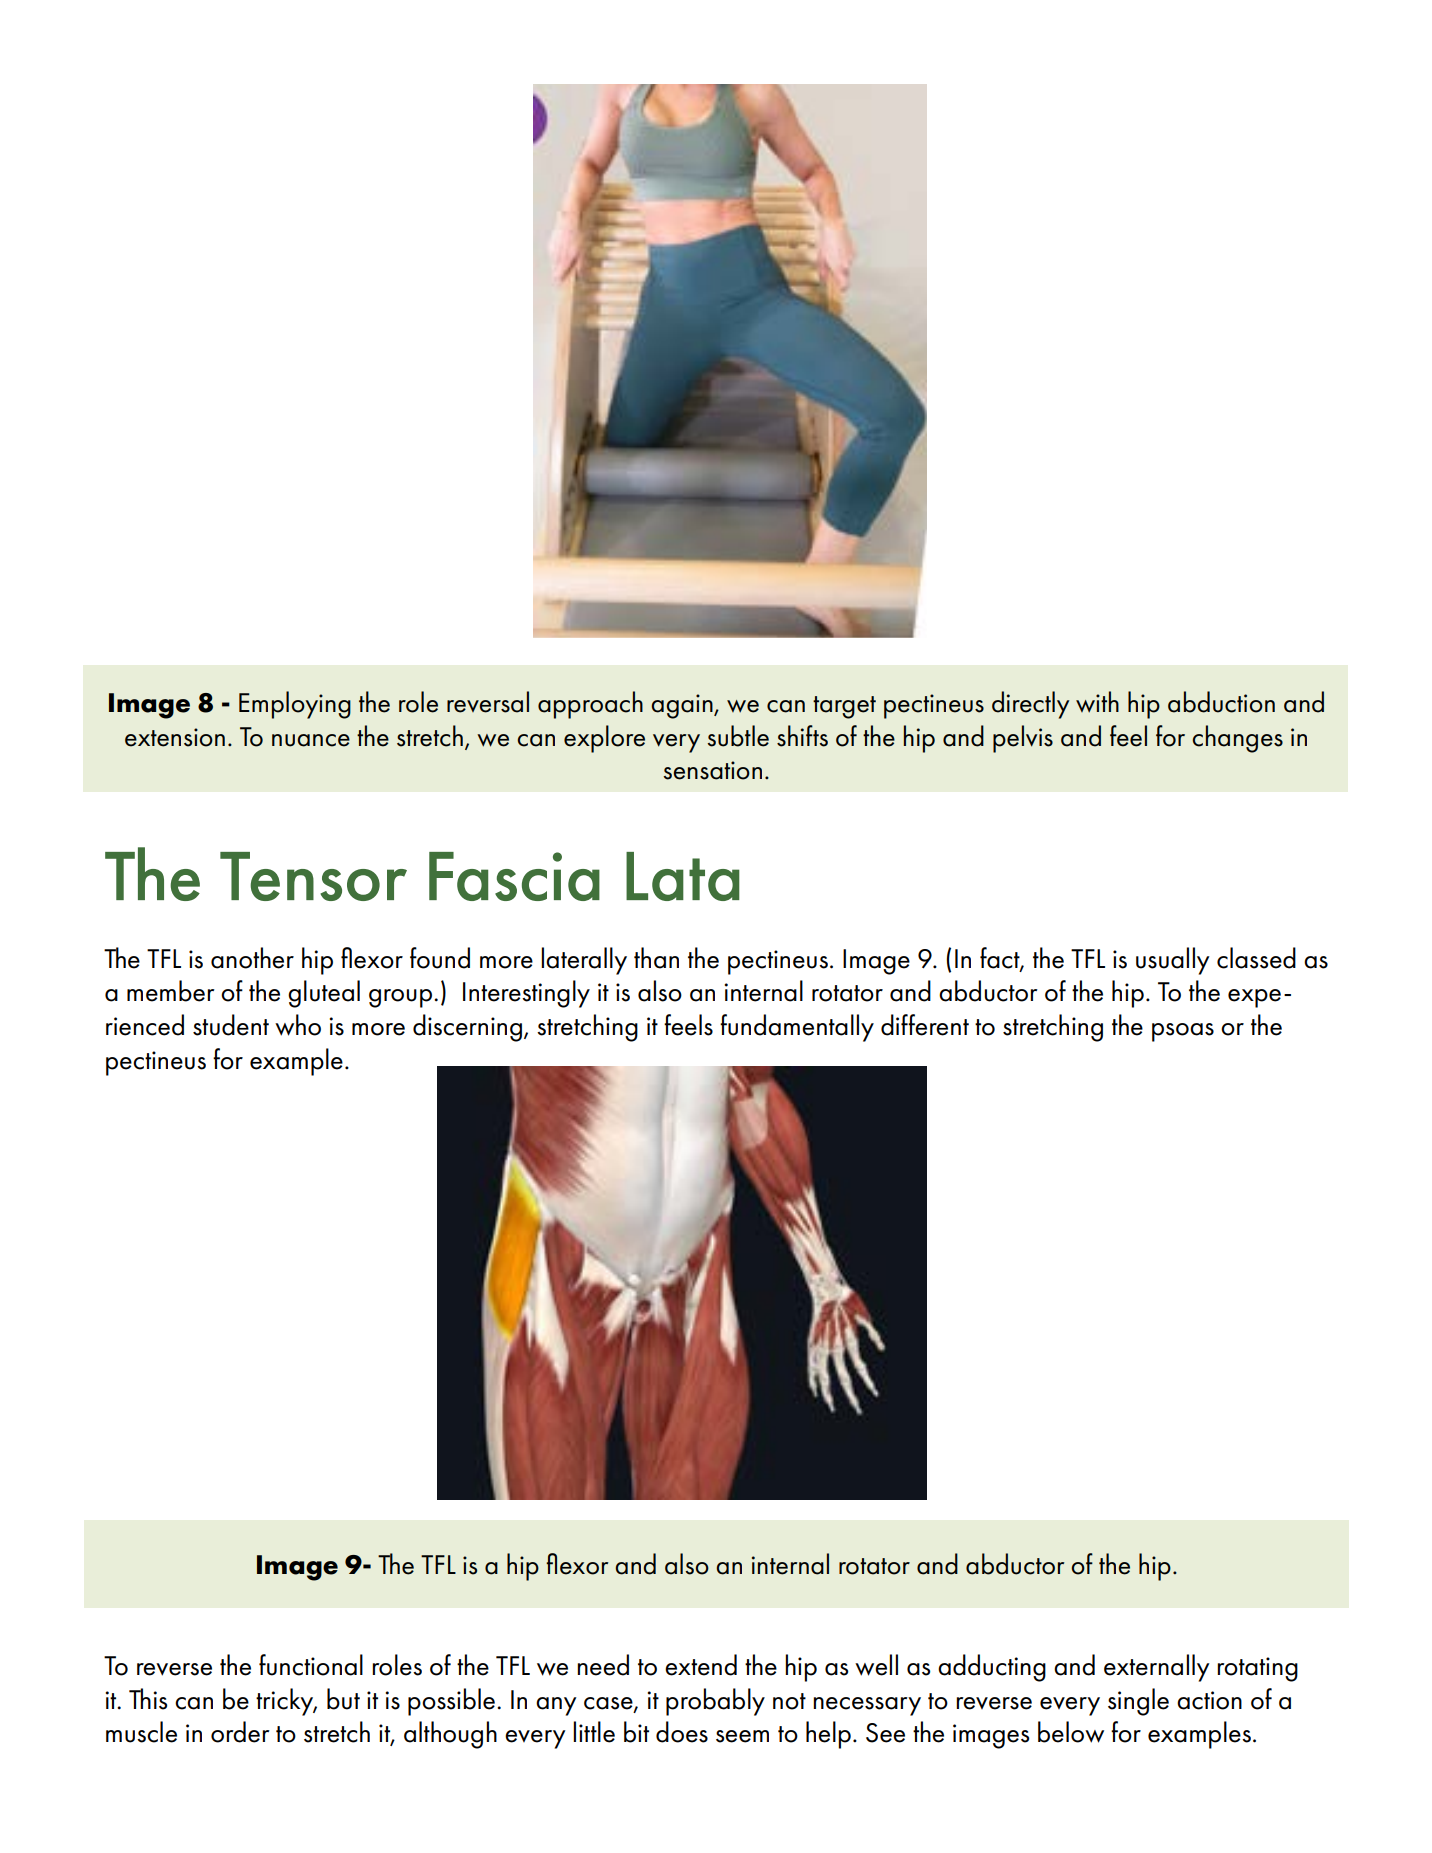 The width and height of the page is (1432, 1853). Describe the element at coordinates (715, 1702) in the page. I see `probably` at that location.
